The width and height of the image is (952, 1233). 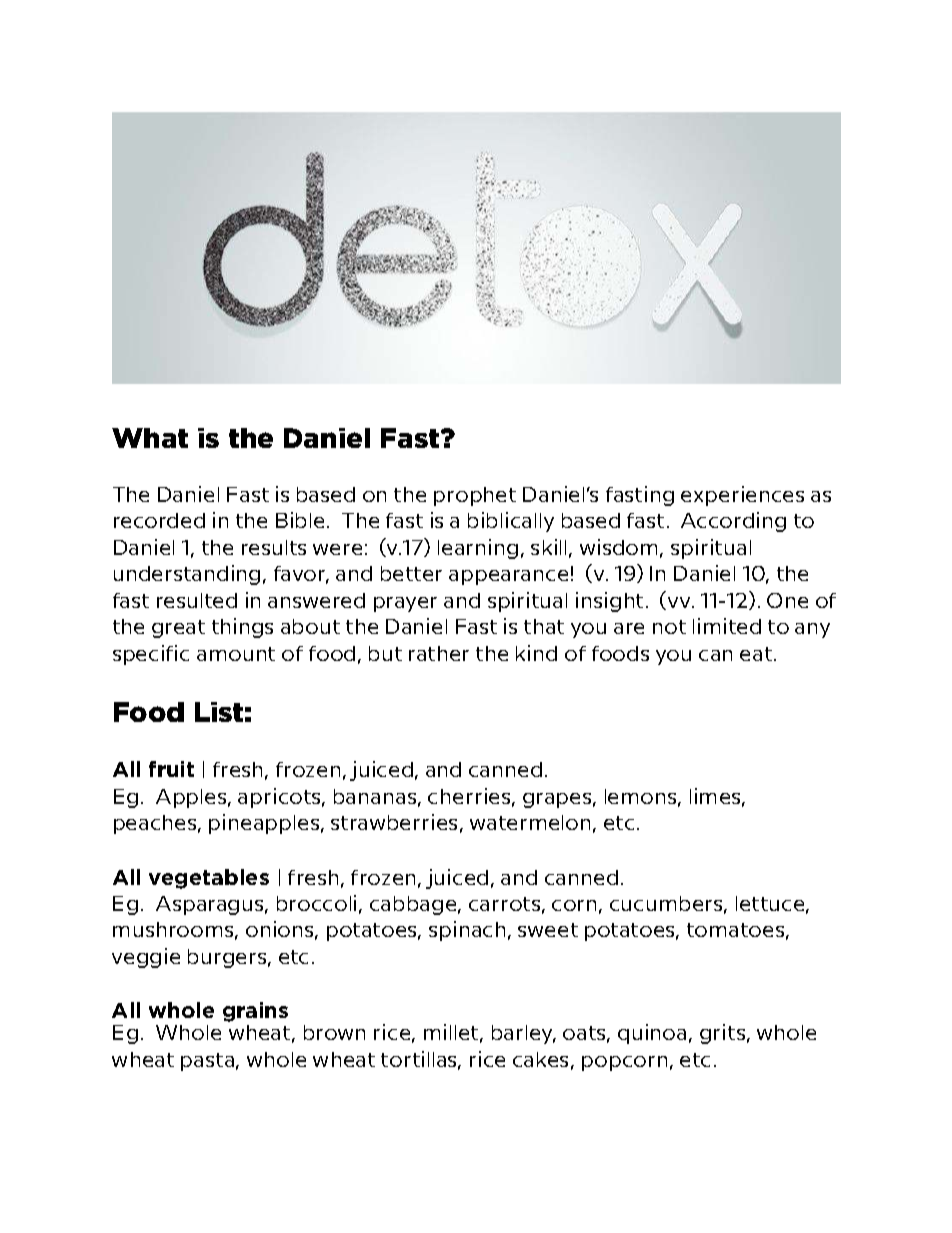 What do you see at coordinates (652, 1034) in the image?
I see `quinoa` at bounding box center [652, 1034].
